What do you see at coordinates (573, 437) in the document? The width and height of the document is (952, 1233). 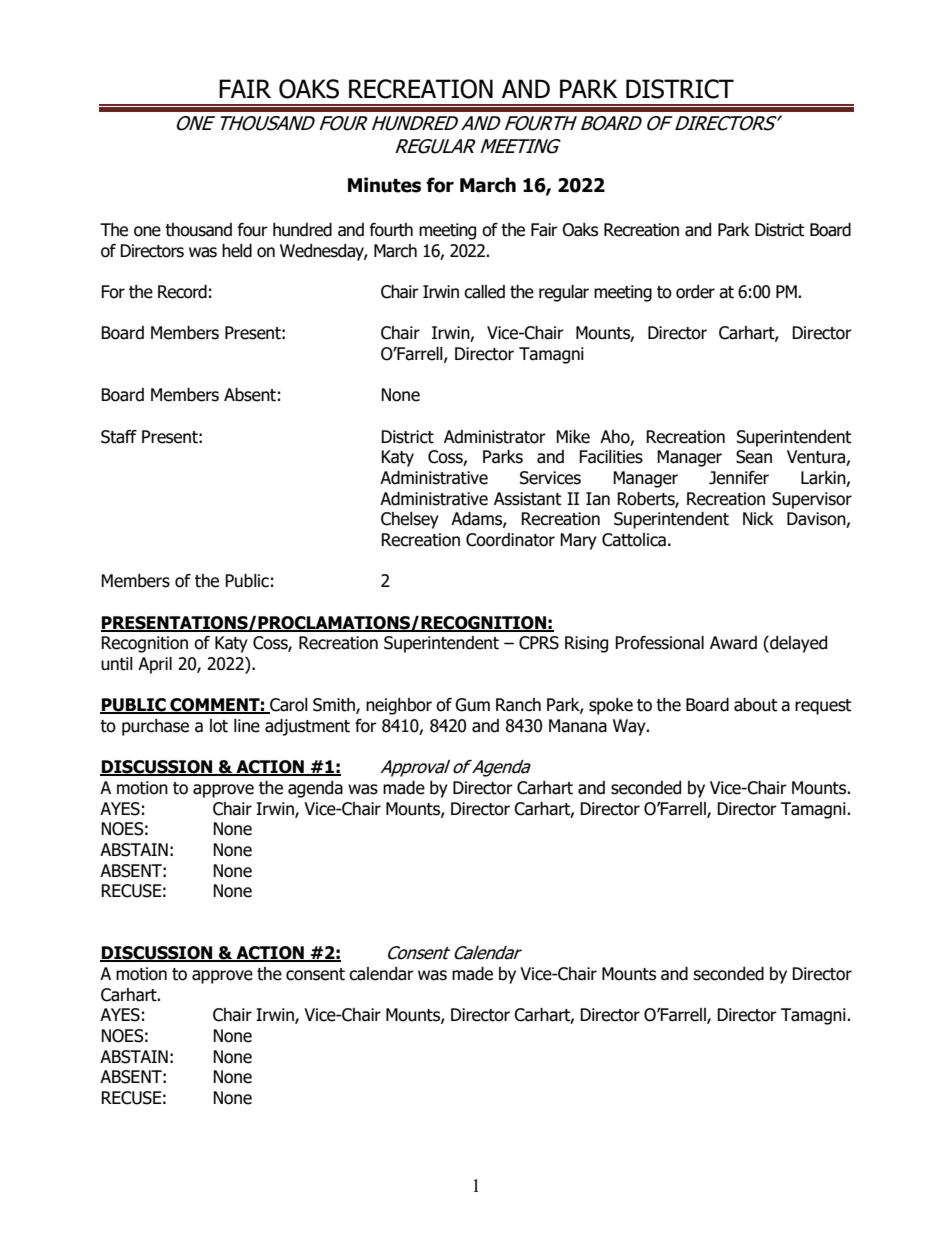 I see `Mike` at bounding box center [573, 437].
